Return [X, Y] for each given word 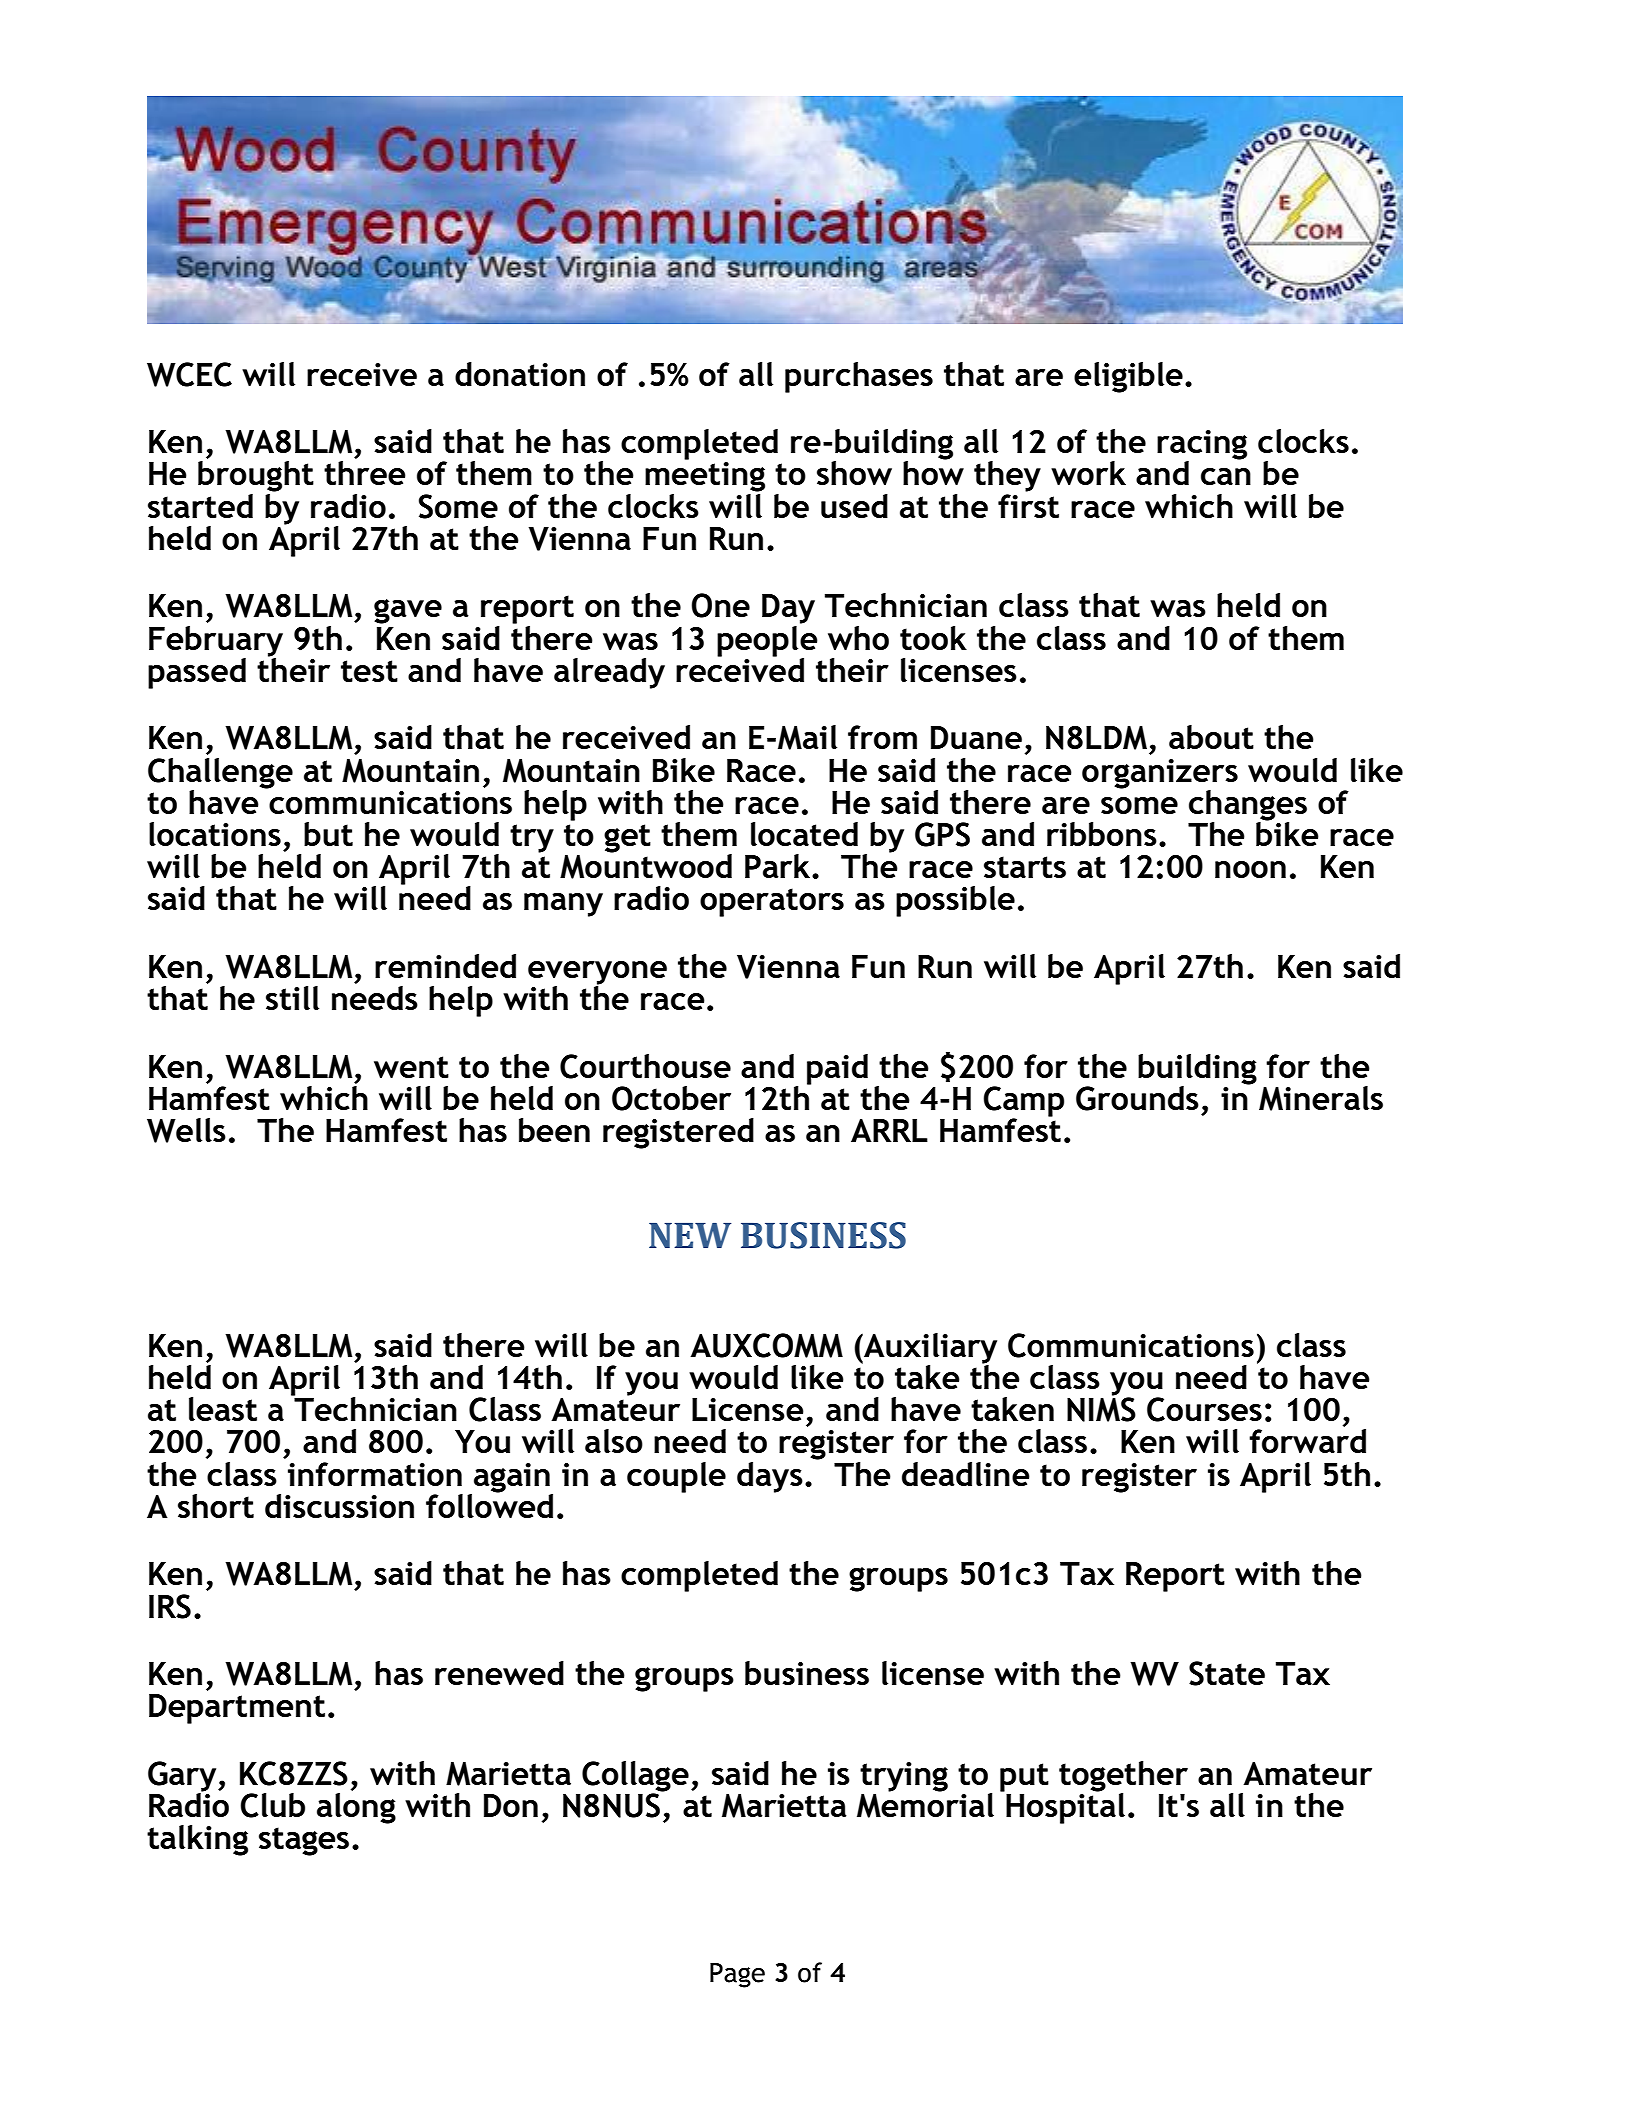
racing [1202, 446]
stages [304, 1841]
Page [737, 1975]
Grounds [1137, 1098]
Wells [186, 1130]
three [365, 473]
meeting [705, 477]
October [671, 1098]
